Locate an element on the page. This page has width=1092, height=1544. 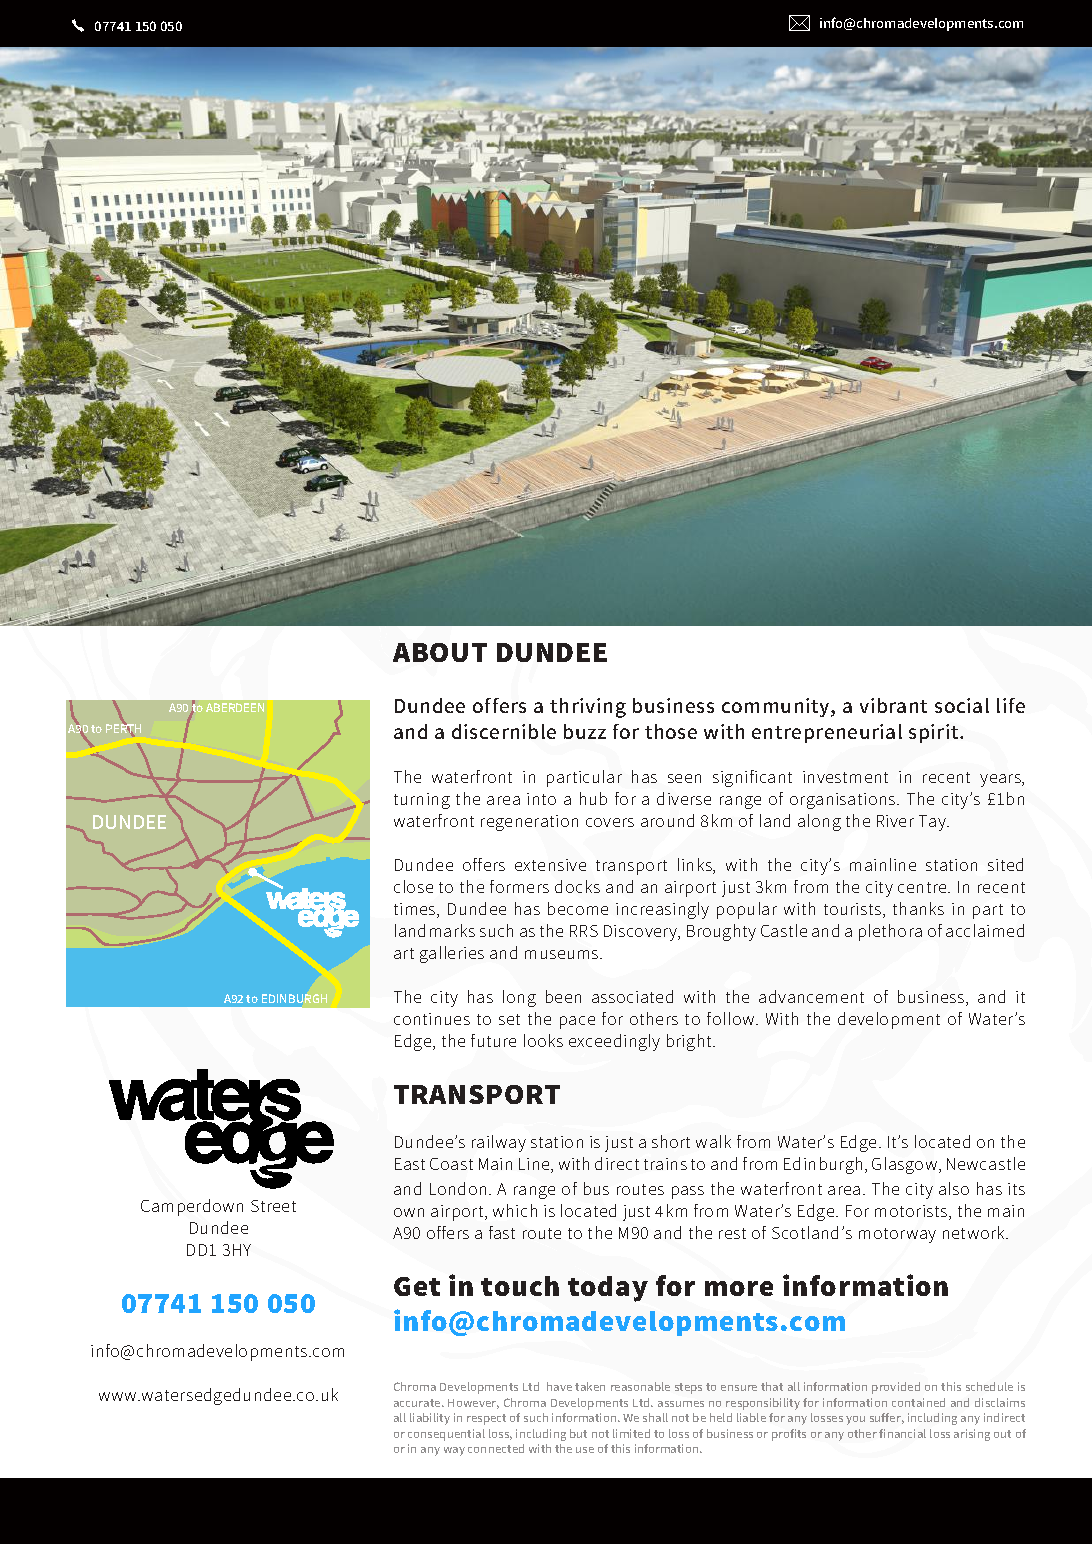
ABERDEEN is located at coordinates (235, 707).
